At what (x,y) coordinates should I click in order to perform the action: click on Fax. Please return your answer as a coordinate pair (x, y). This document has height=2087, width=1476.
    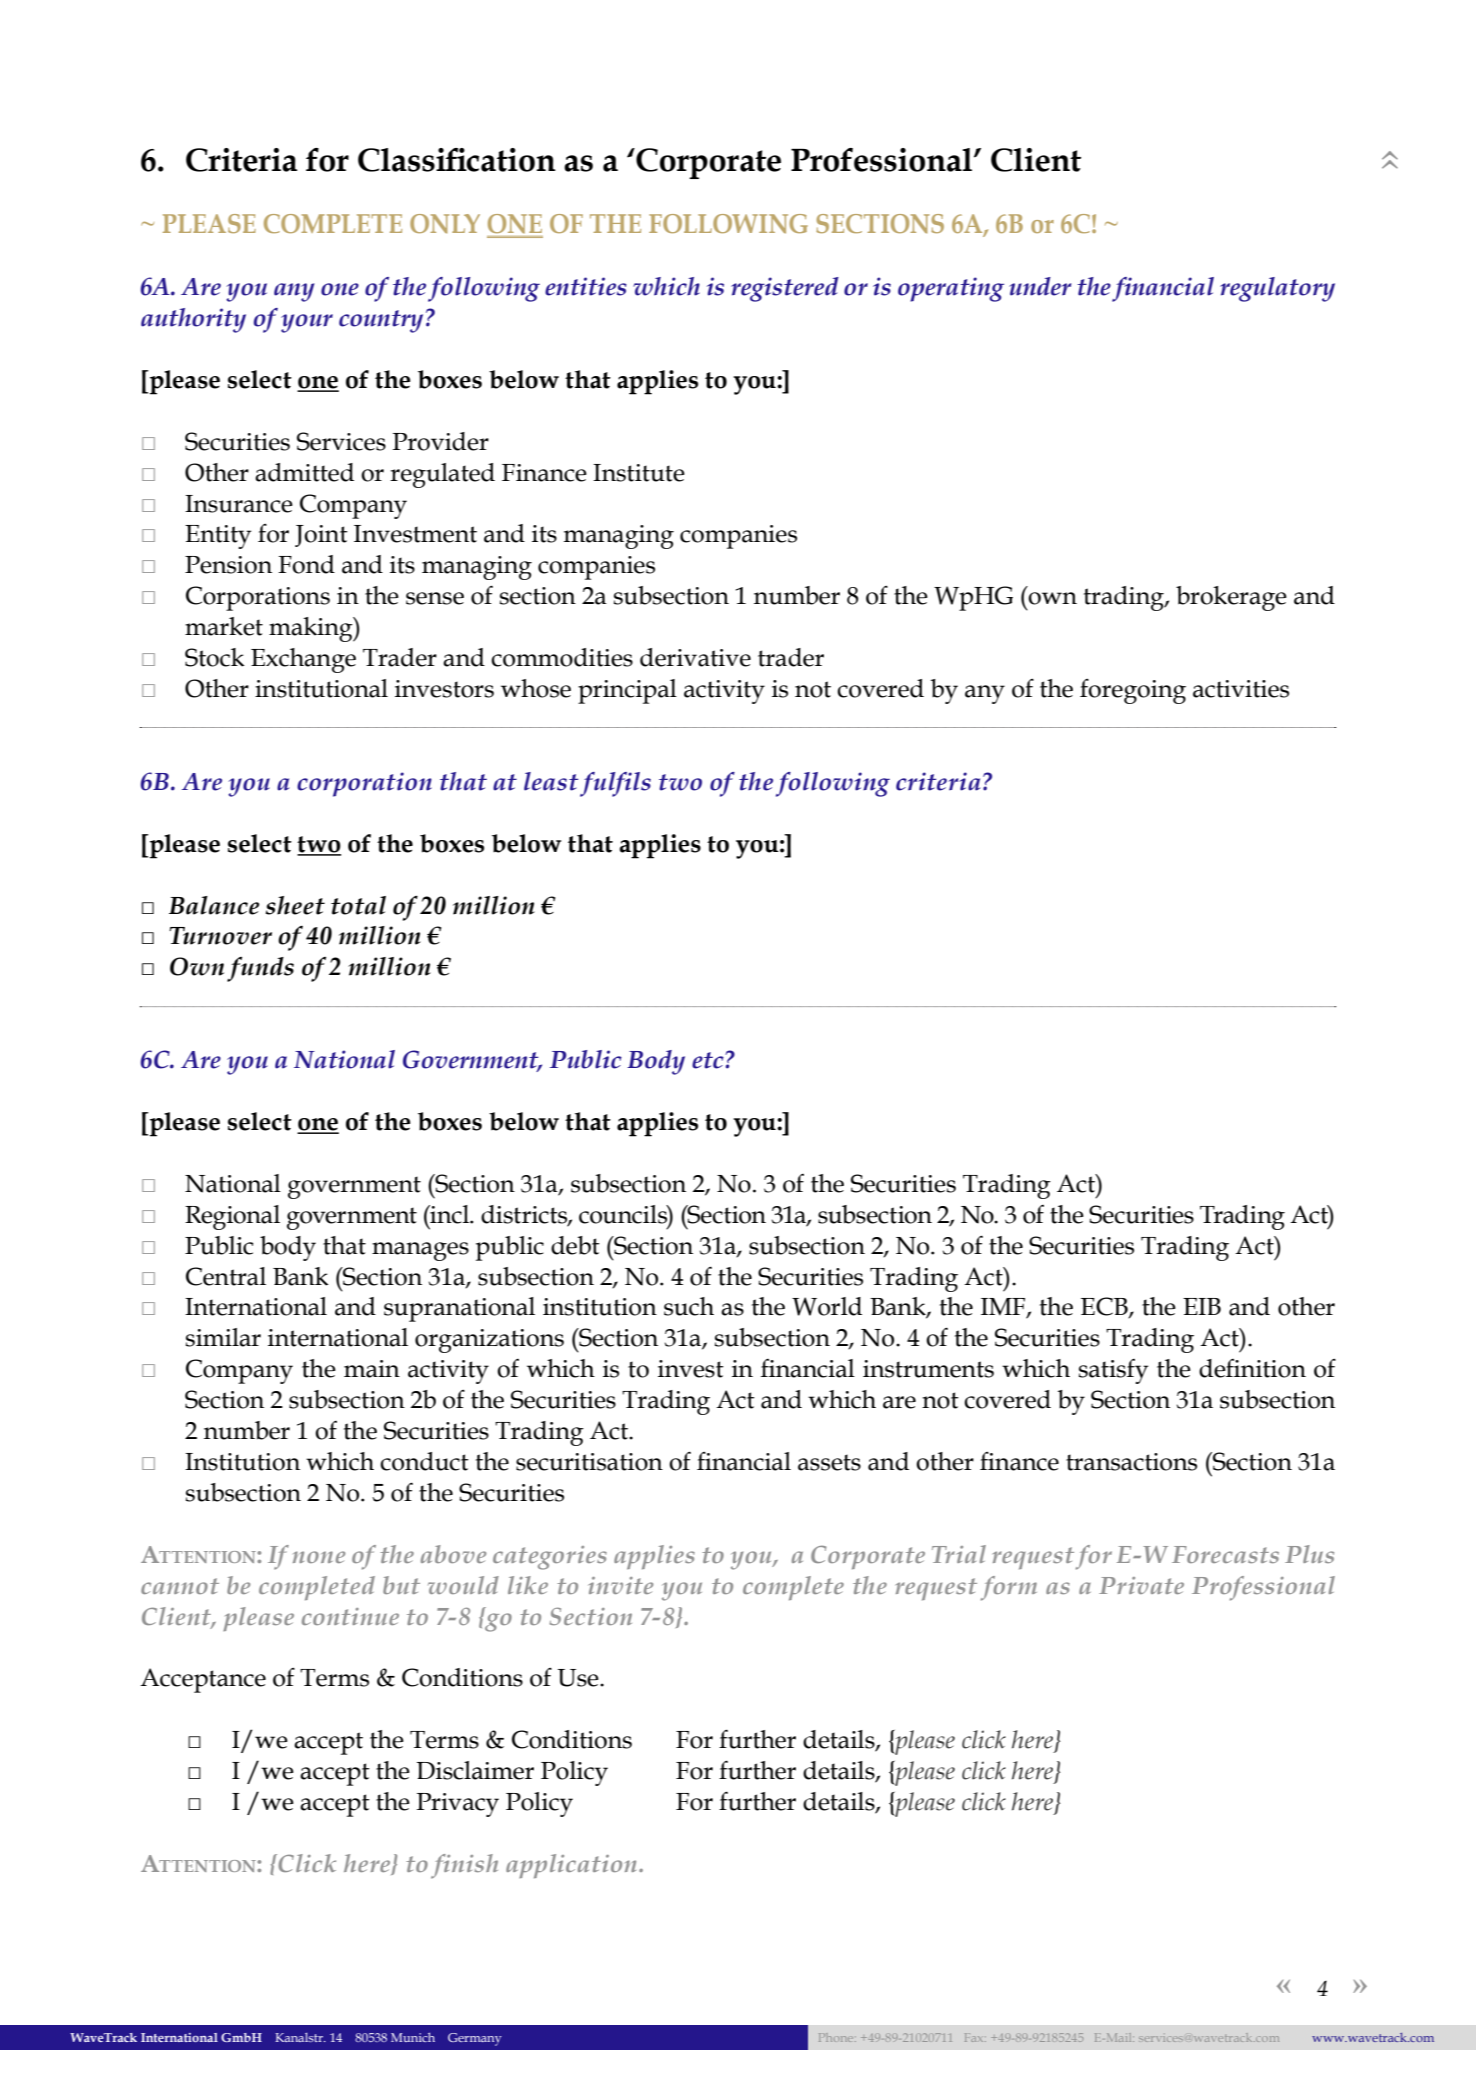
    Looking at the image, I should click on (975, 2037).
